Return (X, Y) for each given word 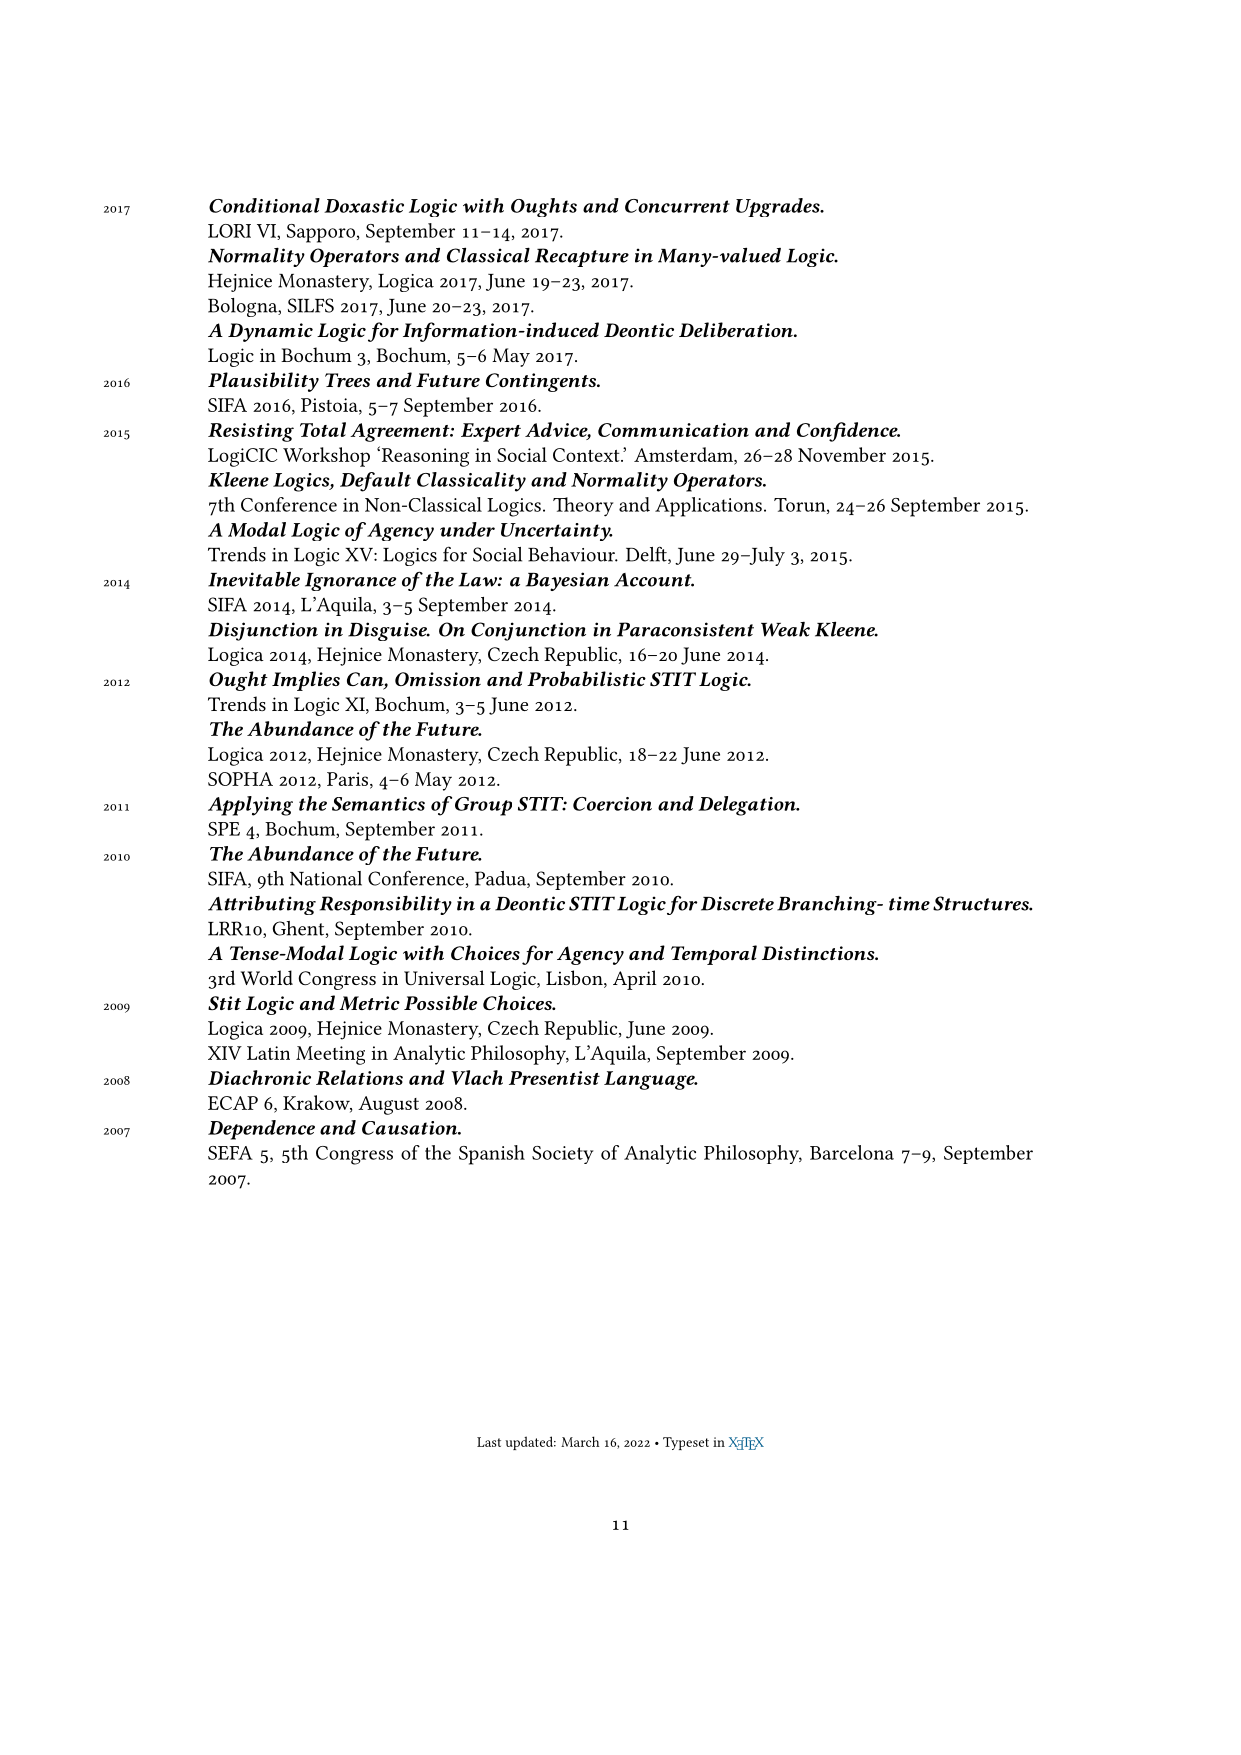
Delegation (748, 806)
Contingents (542, 382)
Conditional (264, 205)
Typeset (686, 1443)
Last (489, 1442)
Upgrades (779, 207)
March (580, 1441)
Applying (250, 806)
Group (483, 806)
